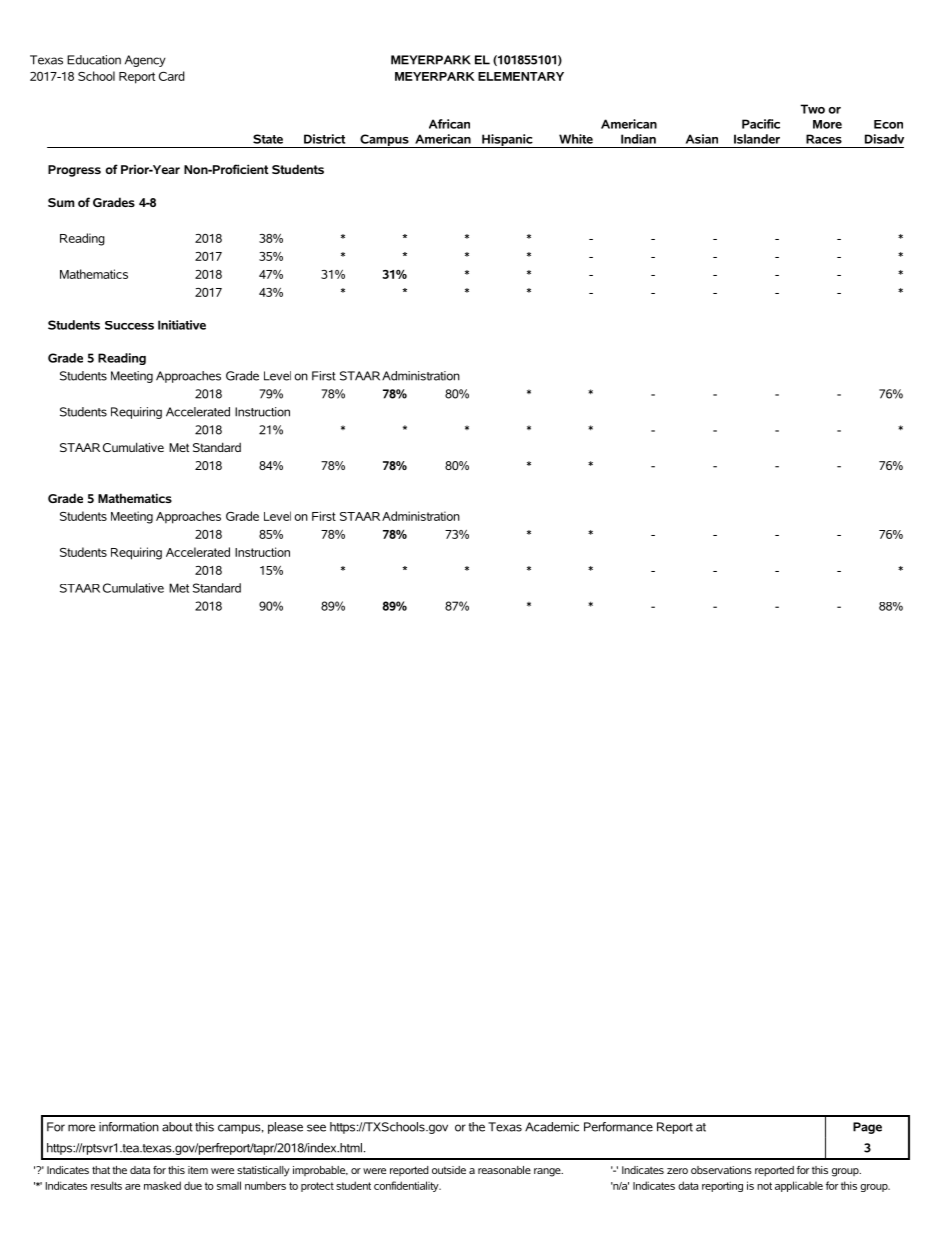  Describe the element at coordinates (449, 1170) in the document. I see `outside` at that location.
